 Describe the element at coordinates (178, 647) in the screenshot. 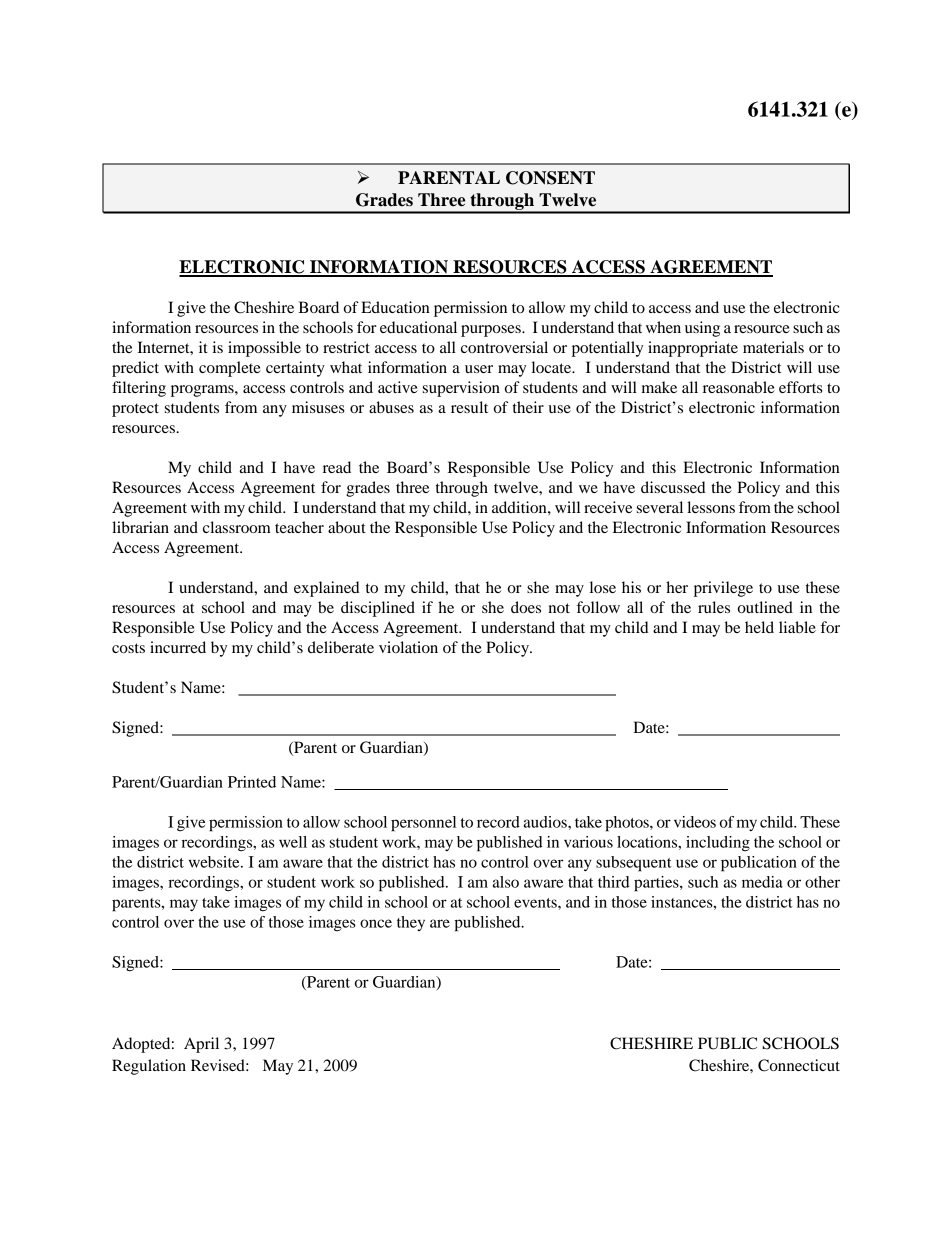

I see `incurred` at that location.
